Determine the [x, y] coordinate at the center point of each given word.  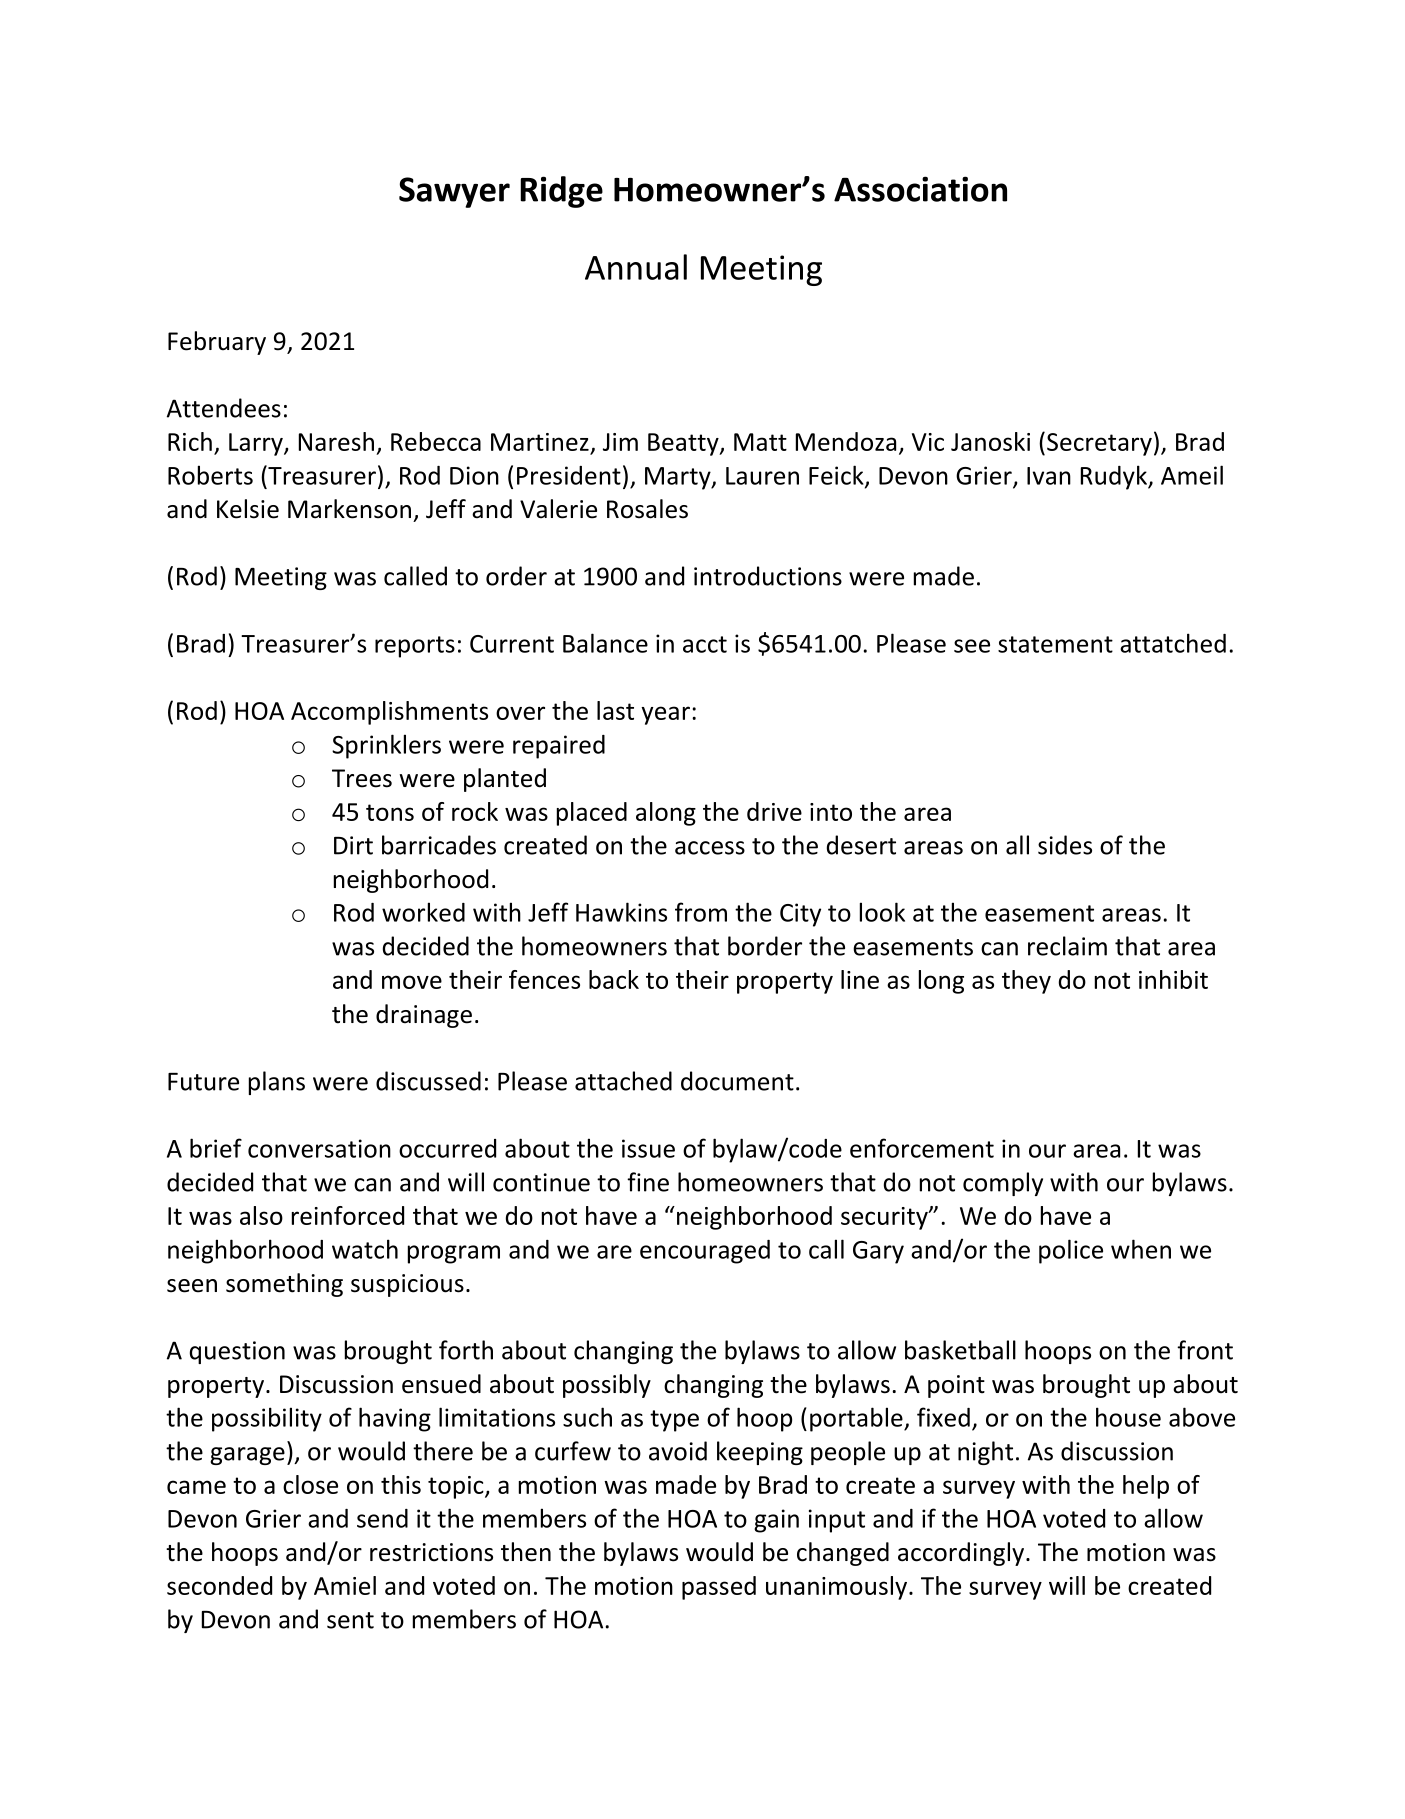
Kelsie [248, 509]
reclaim [1067, 946]
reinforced [348, 1215]
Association [920, 189]
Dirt [353, 845]
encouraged [705, 1252]
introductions [768, 576]
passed [719, 1588]
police [1071, 1251]
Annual [636, 267]
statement [1055, 644]
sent [350, 1620]
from [701, 912]
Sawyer [454, 192]
